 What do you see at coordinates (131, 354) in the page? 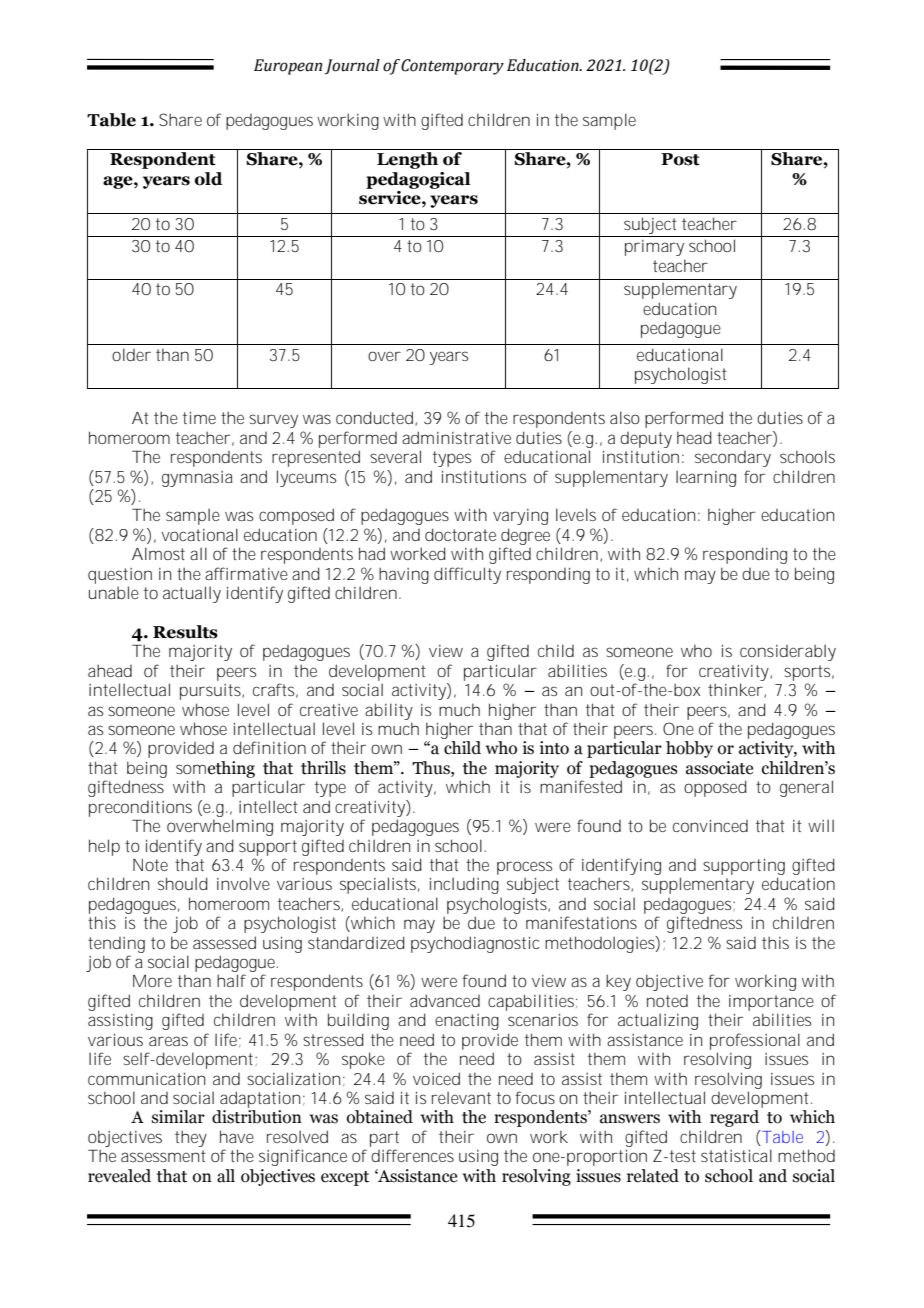
I see `older` at bounding box center [131, 354].
